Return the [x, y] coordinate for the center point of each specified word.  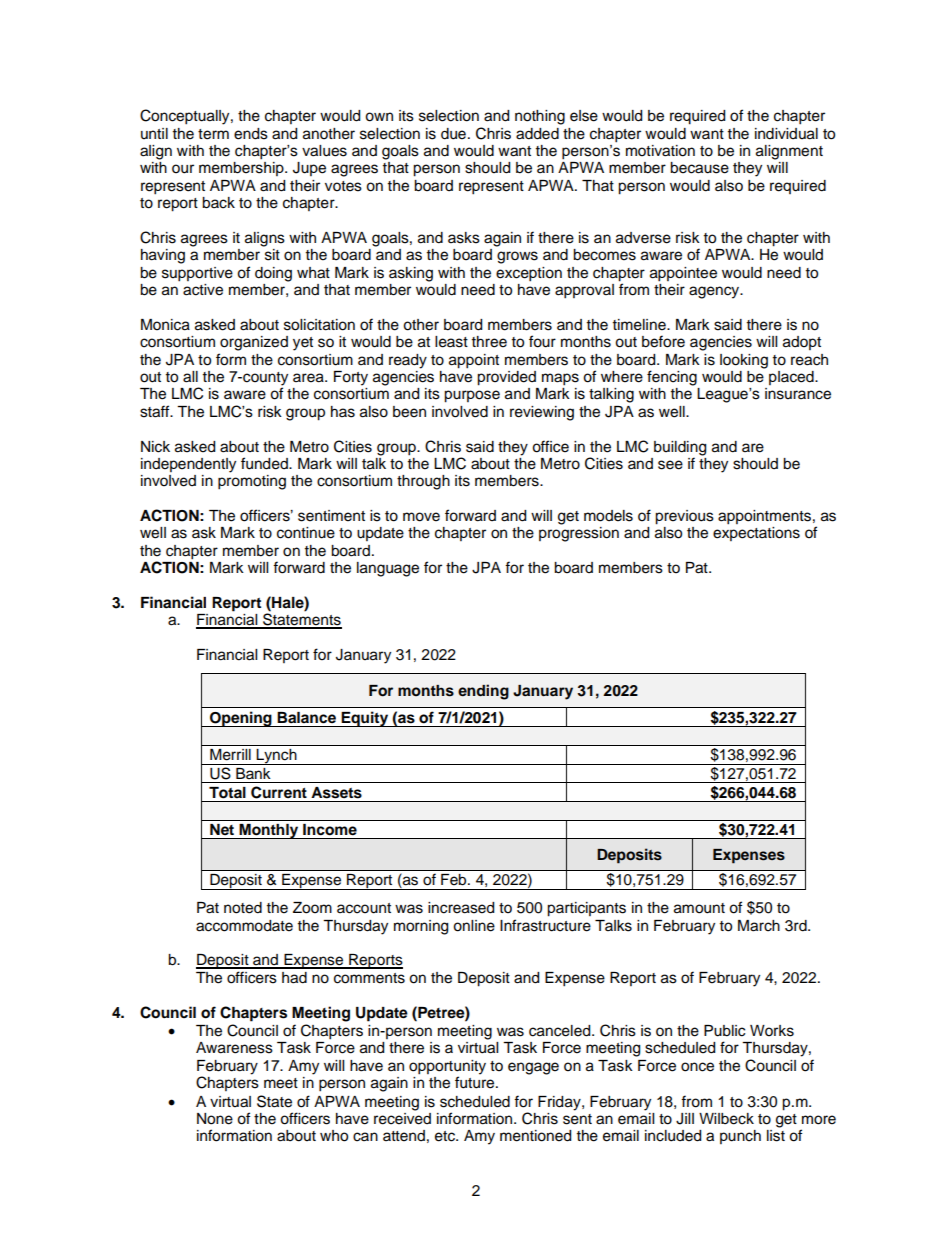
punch [740, 1137]
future [476, 1081]
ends [251, 134]
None [215, 1119]
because [699, 168]
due [453, 134]
